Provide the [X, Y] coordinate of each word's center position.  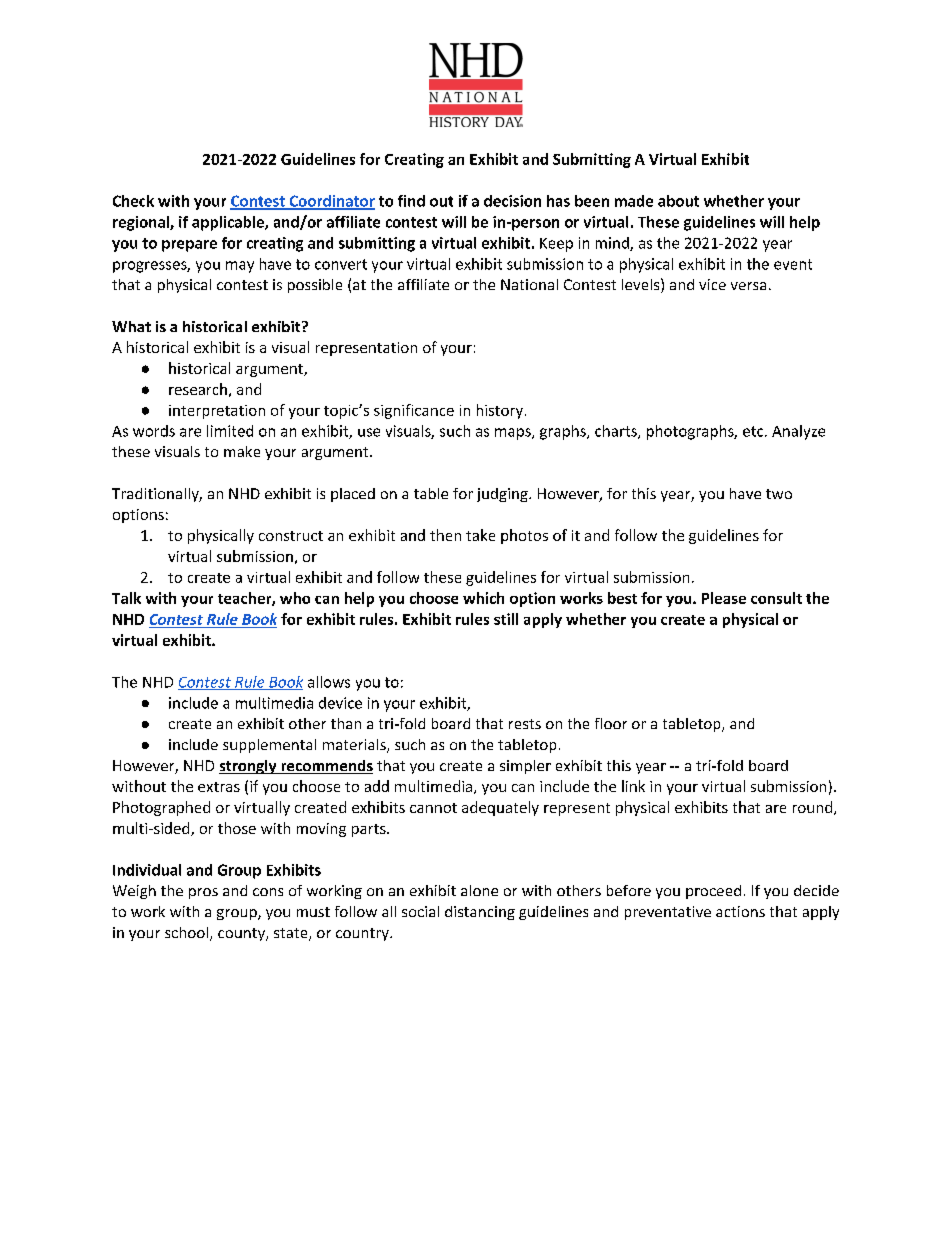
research [198, 389]
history [500, 411]
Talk [126, 598]
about [678, 201]
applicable [229, 223]
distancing [480, 913]
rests [525, 724]
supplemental [269, 746]
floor [611, 723]
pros [203, 893]
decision [512, 201]
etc [754, 431]
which [483, 598]
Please [724, 598]
